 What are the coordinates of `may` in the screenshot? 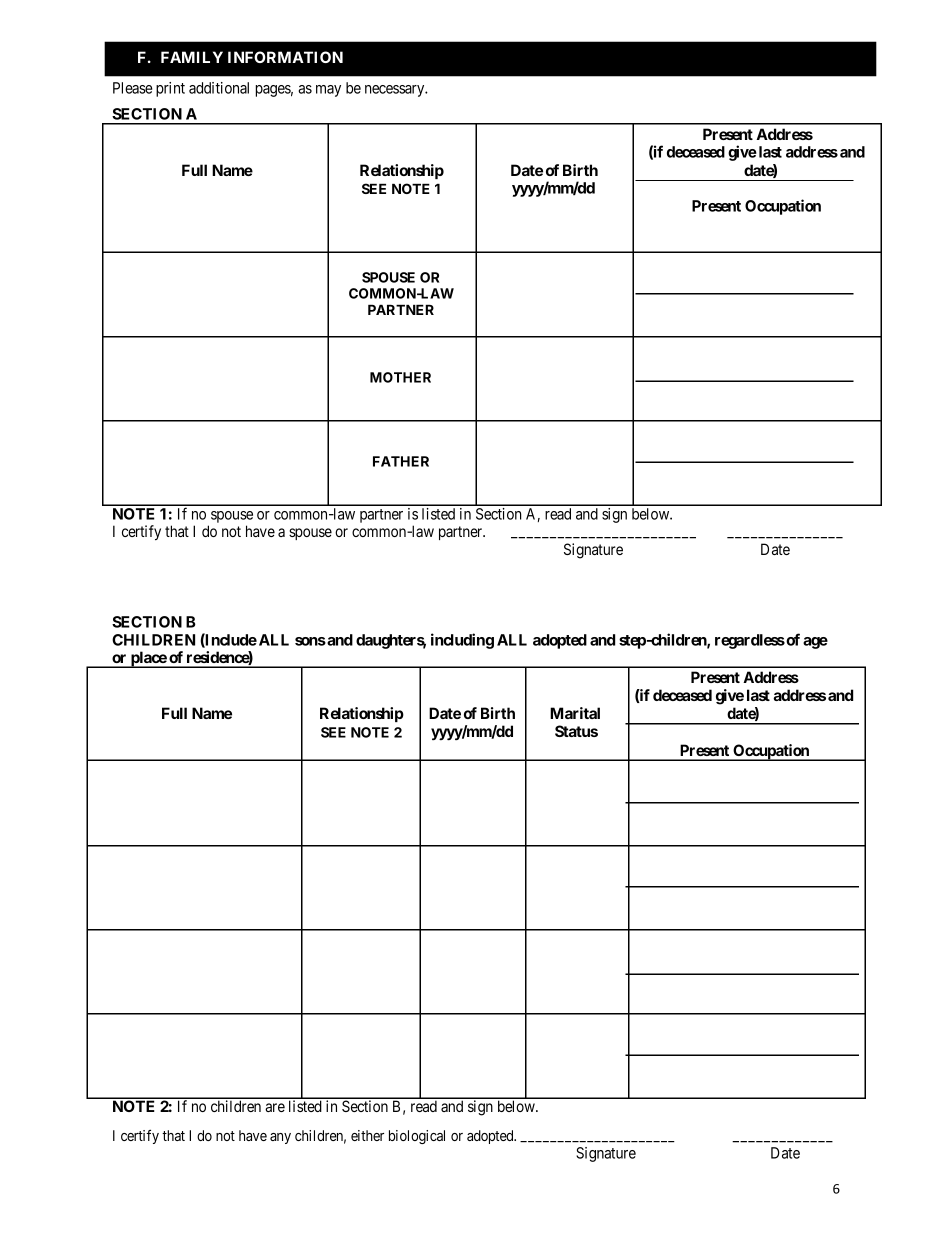 It's located at (328, 91).
